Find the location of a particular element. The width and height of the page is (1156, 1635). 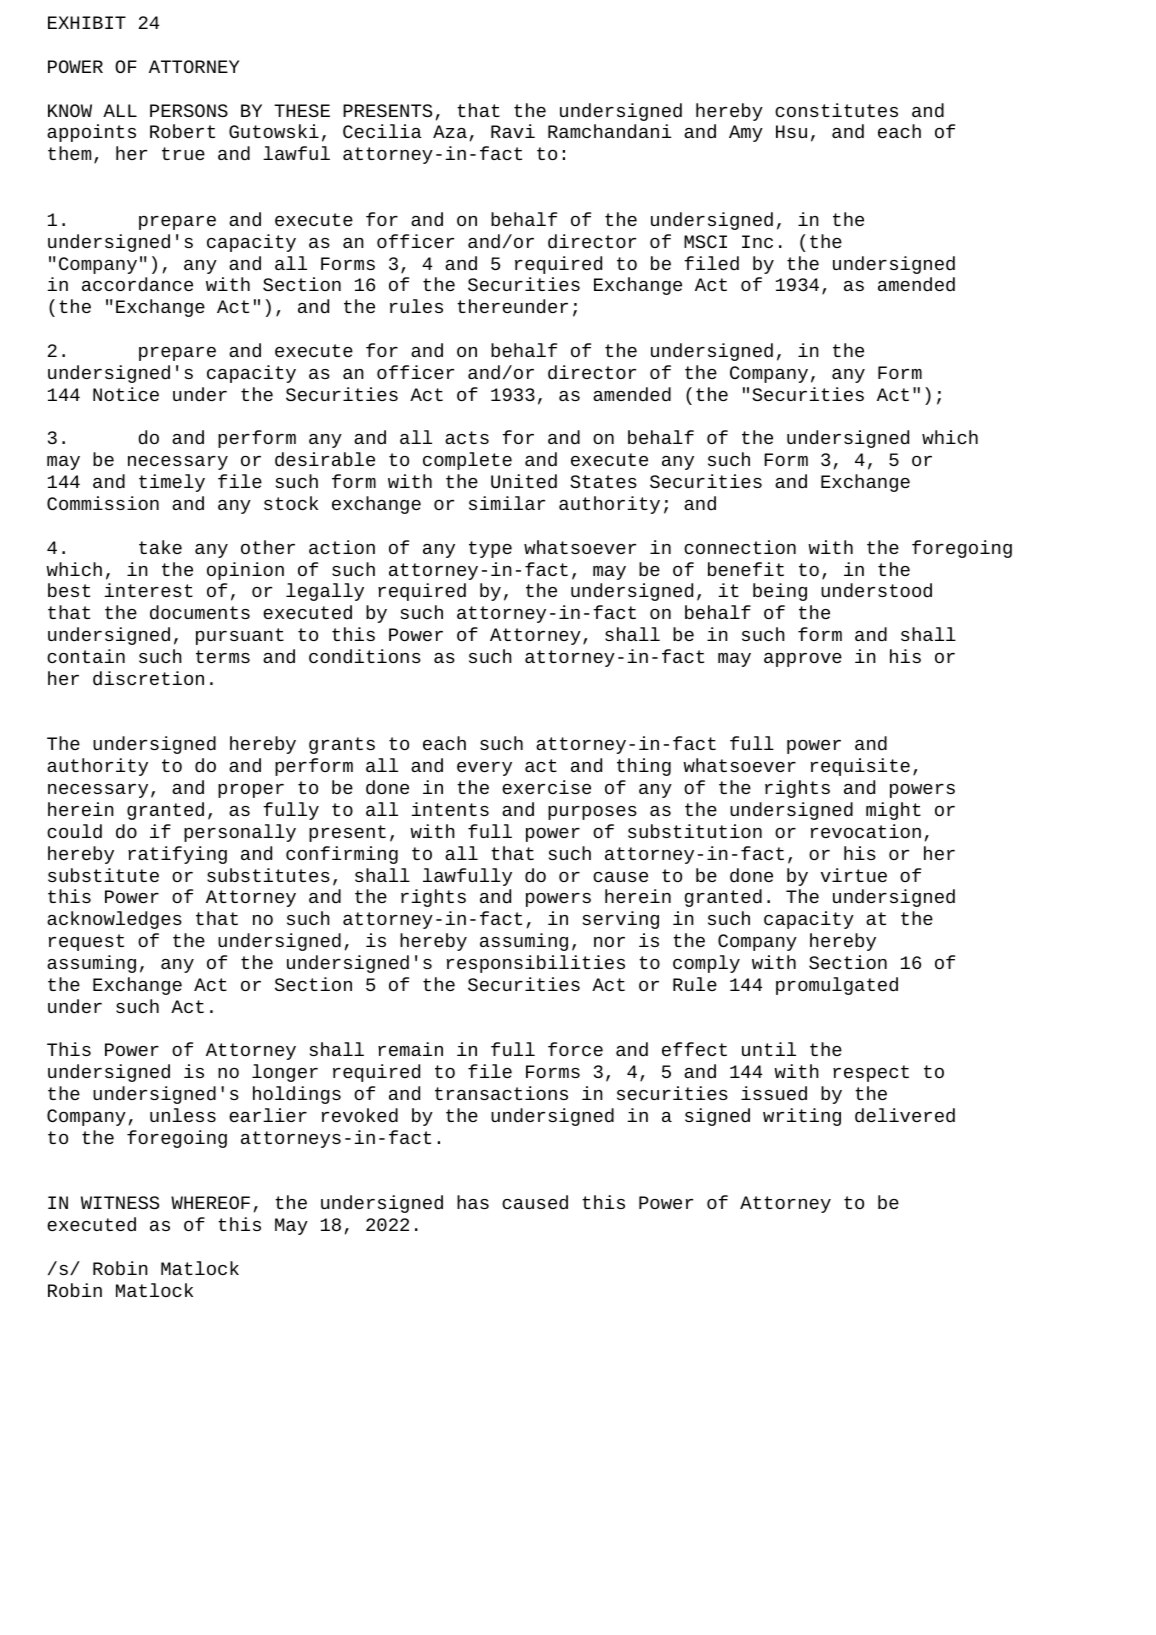

acts is located at coordinates (467, 437).
